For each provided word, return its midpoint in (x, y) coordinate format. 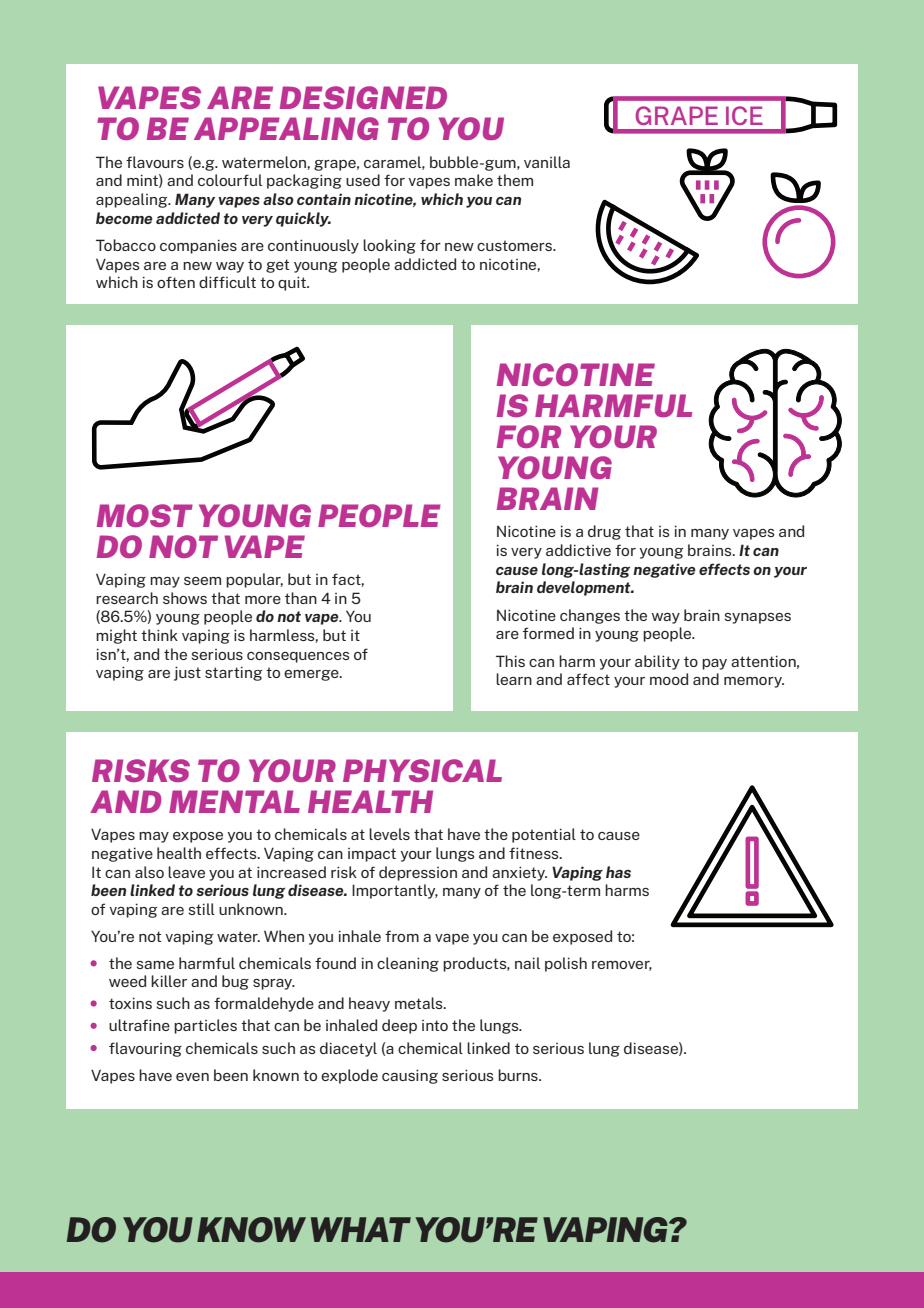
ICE (744, 115)
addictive (578, 550)
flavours (155, 162)
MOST (145, 515)
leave (186, 872)
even (192, 1077)
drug (604, 532)
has (618, 872)
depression (418, 873)
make (474, 180)
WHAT (361, 1229)
